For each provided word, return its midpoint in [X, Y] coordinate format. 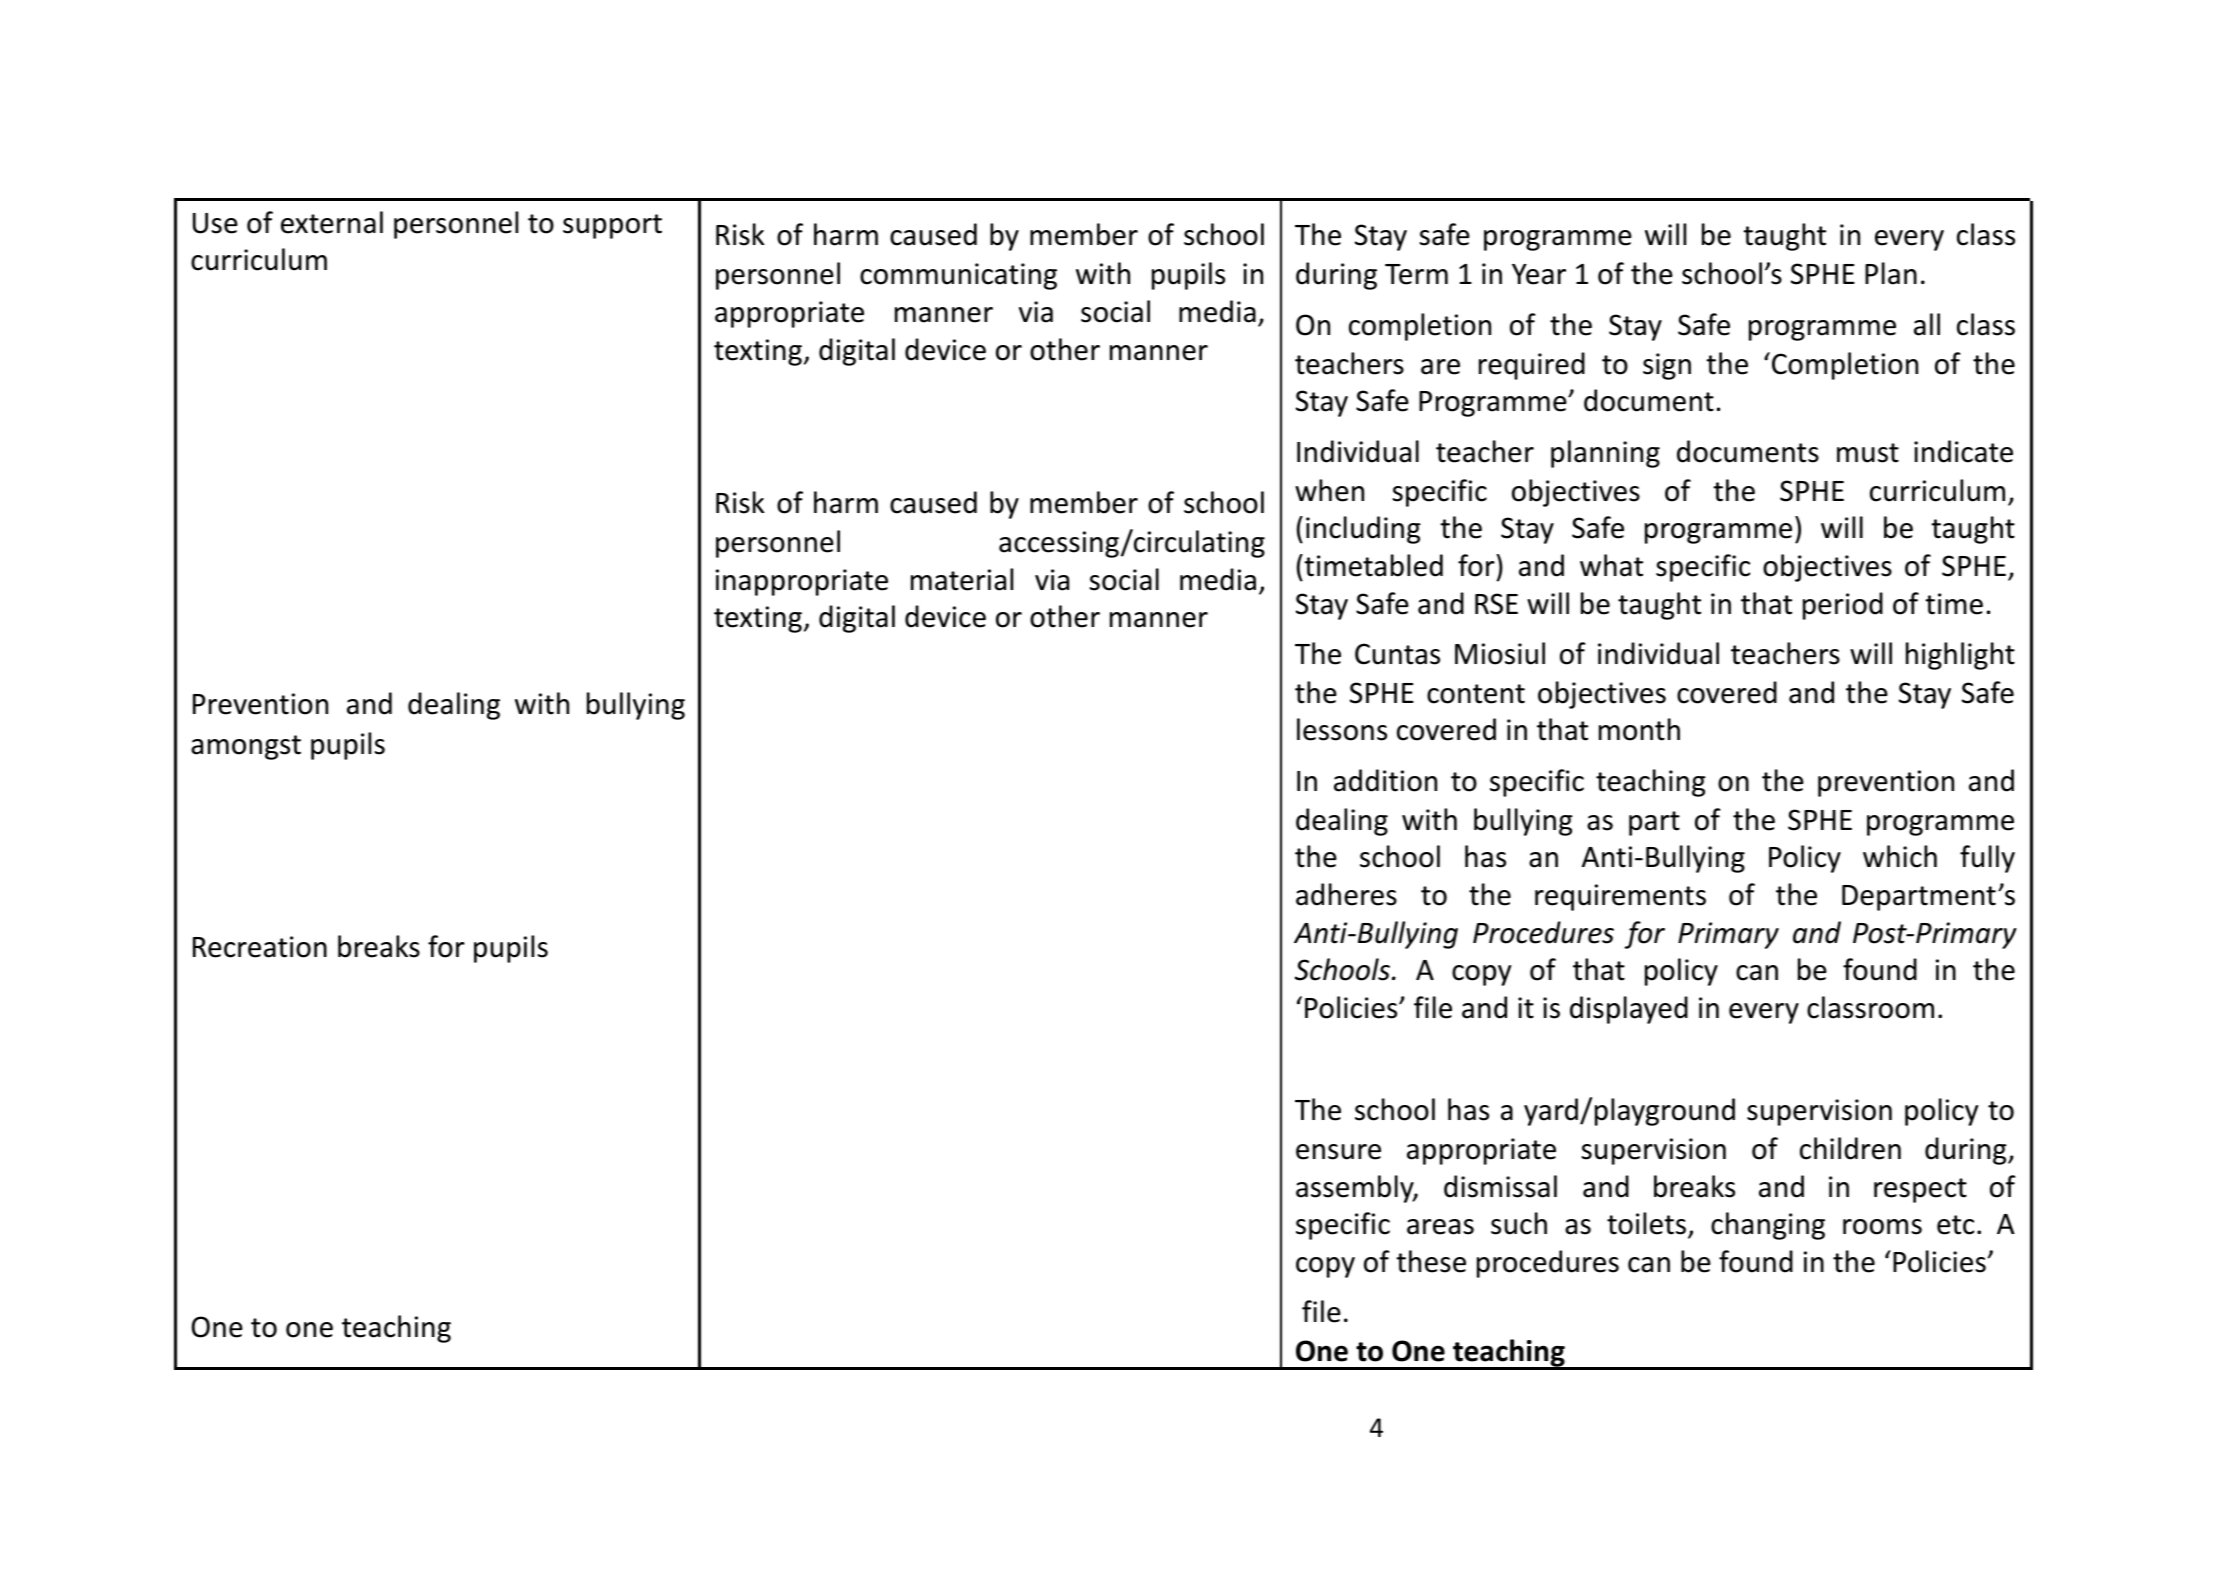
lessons [1342, 729]
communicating [958, 276]
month [1639, 729]
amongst [246, 747]
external [332, 222]
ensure [1338, 1152]
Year [1539, 274]
